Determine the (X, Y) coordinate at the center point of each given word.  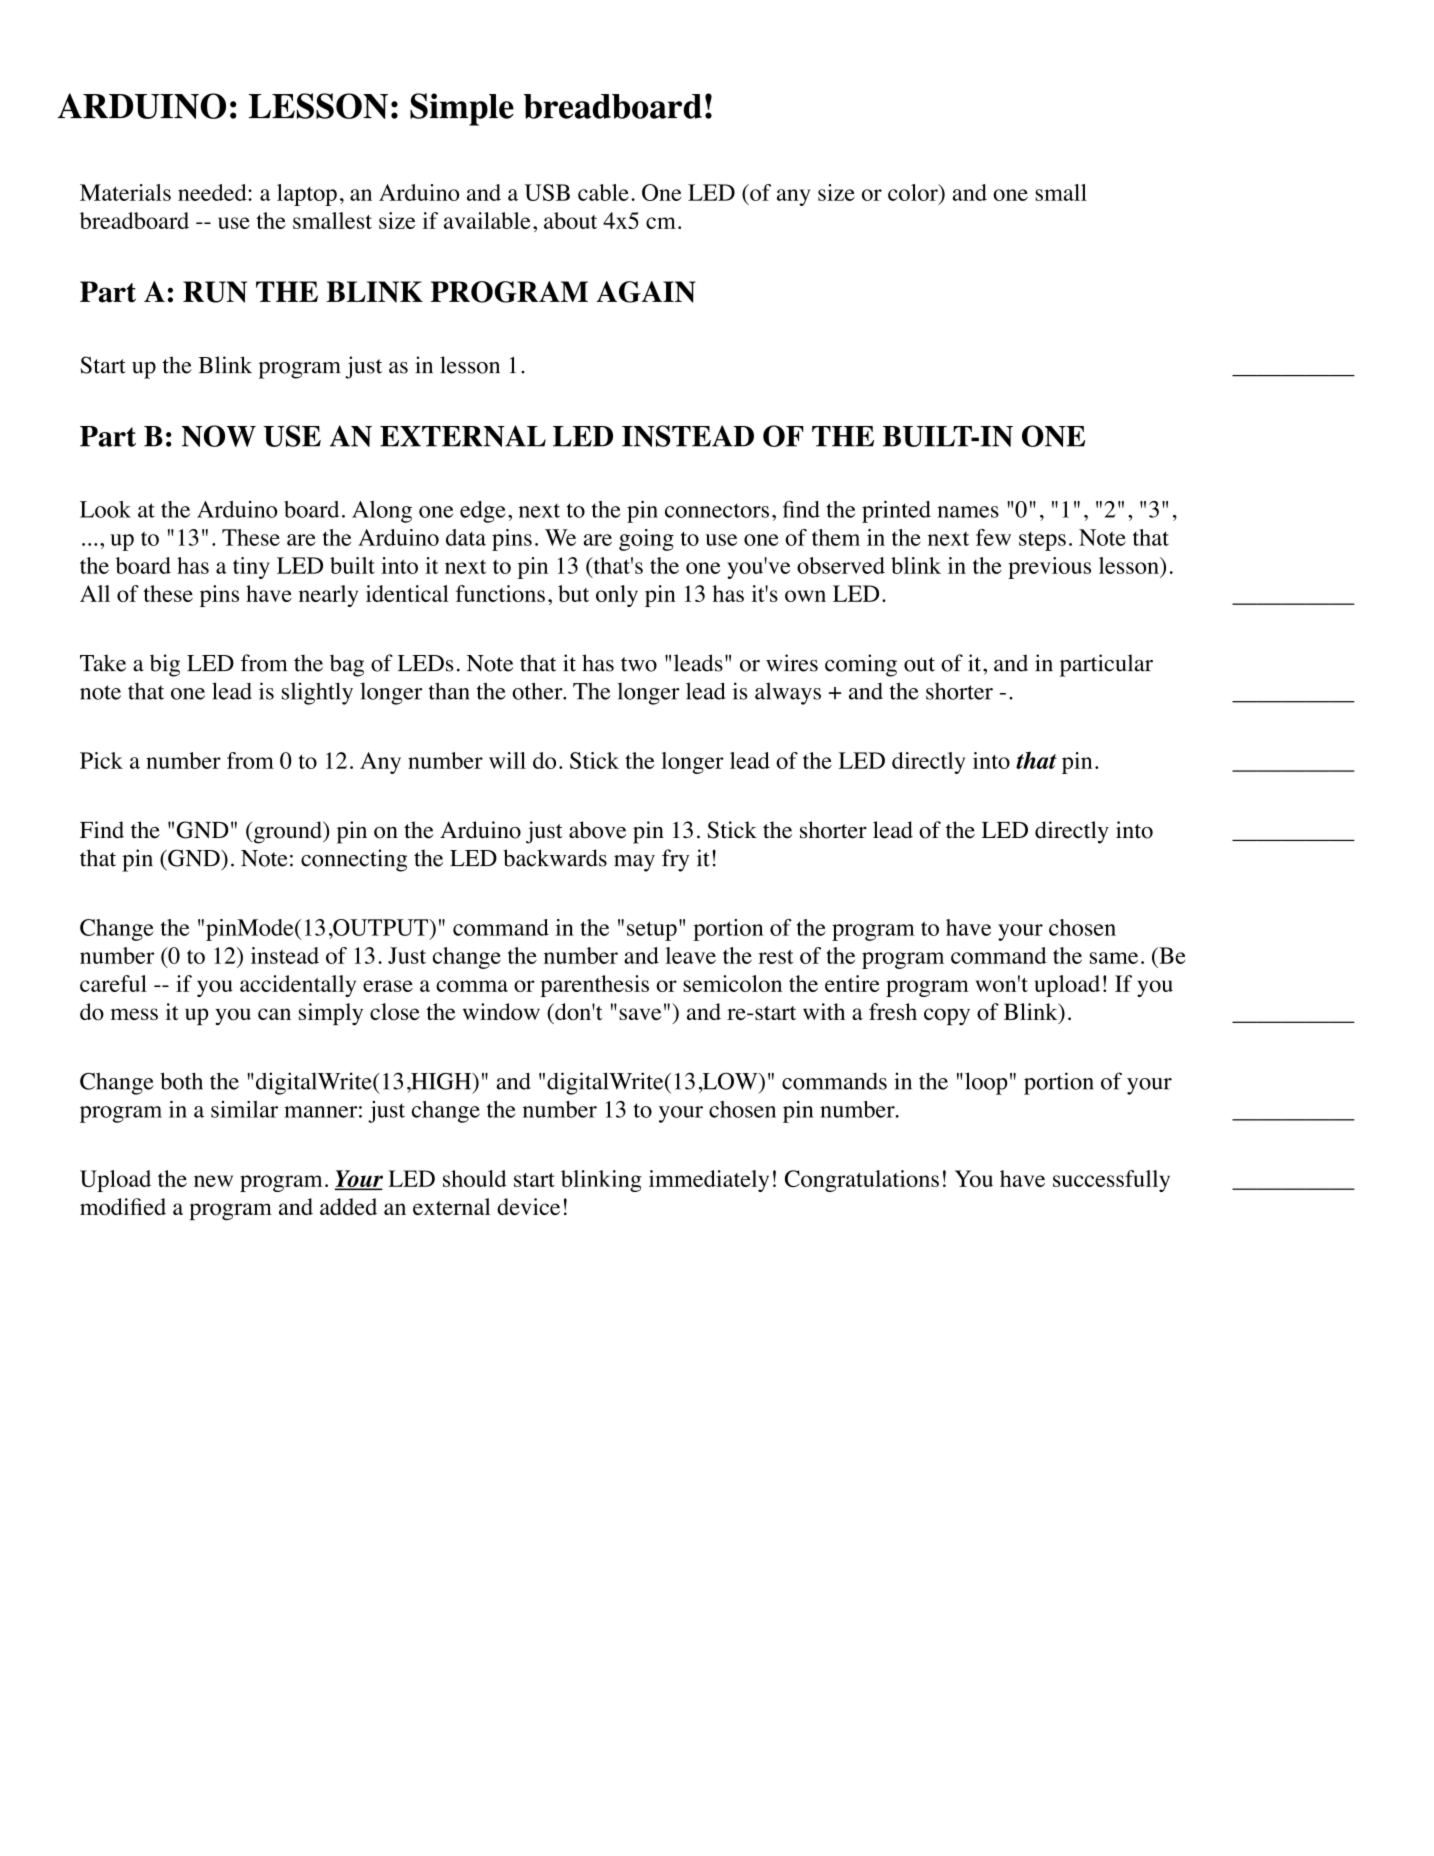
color (914, 192)
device (528, 1206)
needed (213, 192)
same (1114, 958)
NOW (219, 436)
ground (287, 832)
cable (603, 192)
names (968, 512)
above (597, 830)
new (213, 1181)
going (646, 540)
